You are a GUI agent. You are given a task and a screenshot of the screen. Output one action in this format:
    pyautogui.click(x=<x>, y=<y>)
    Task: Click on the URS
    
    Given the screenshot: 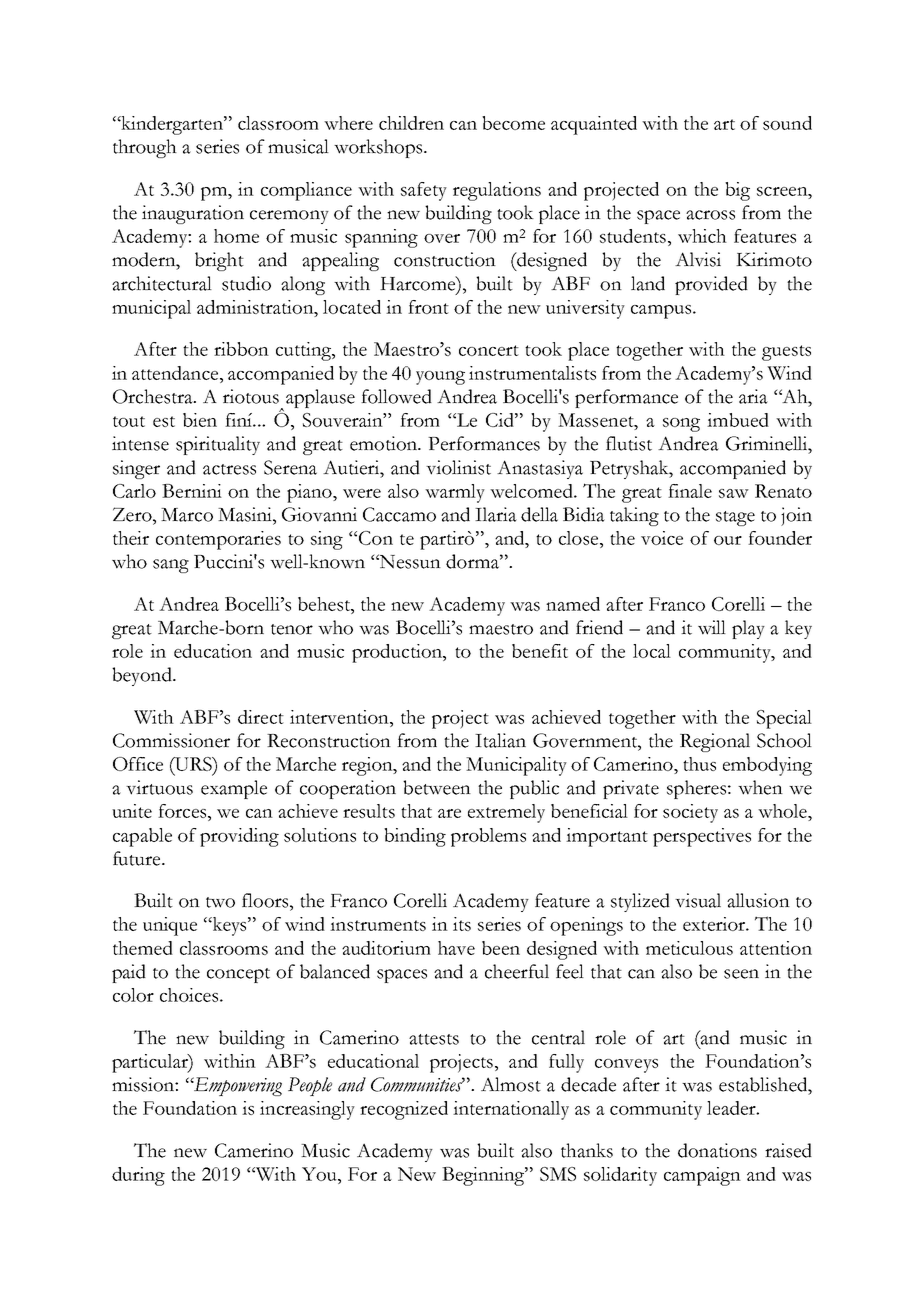 What is the action you would take?
    pyautogui.click(x=193, y=764)
